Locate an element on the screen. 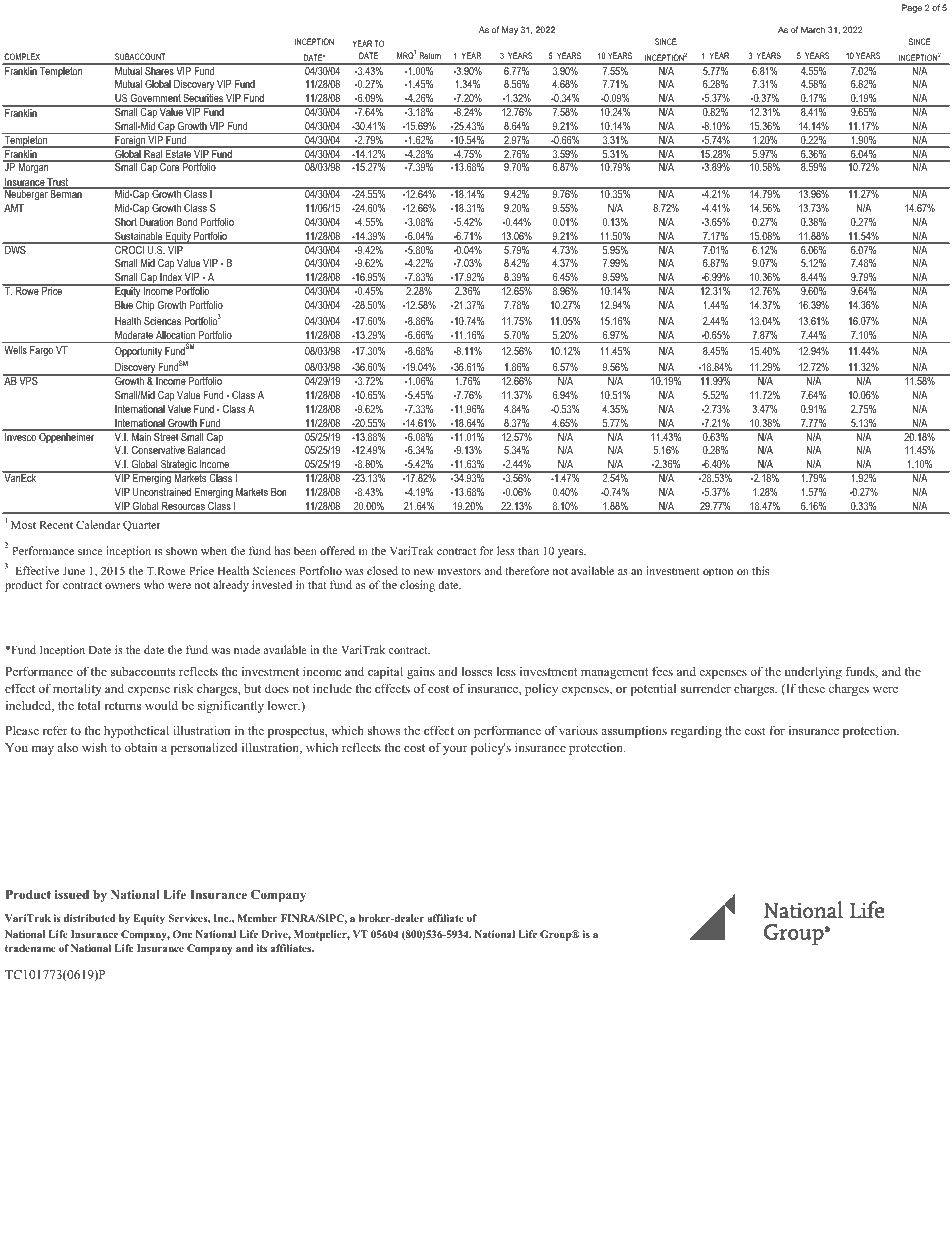 This screenshot has width=952, height=1233. regarding is located at coordinates (696, 731).
